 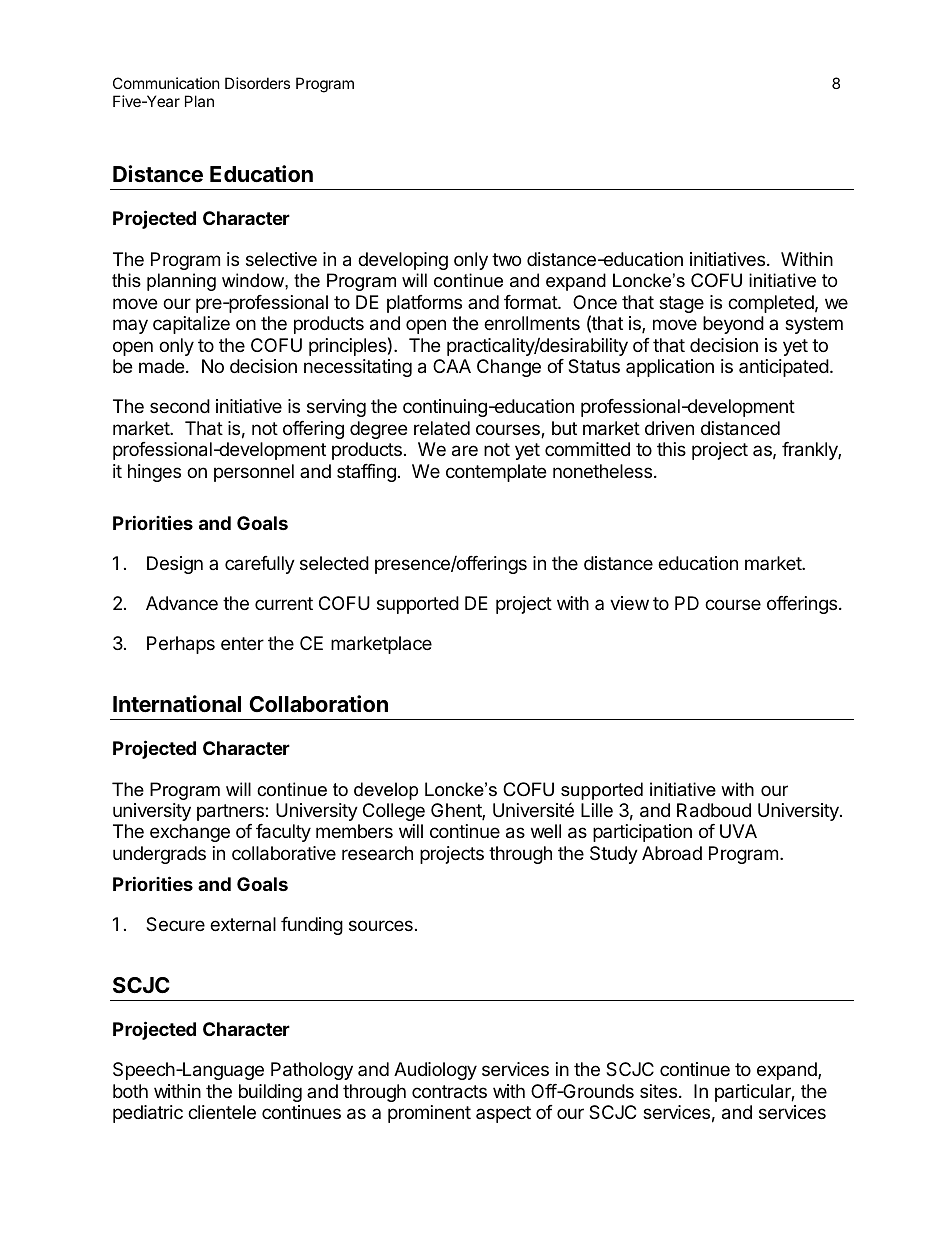 I want to click on College, so click(x=394, y=812).
